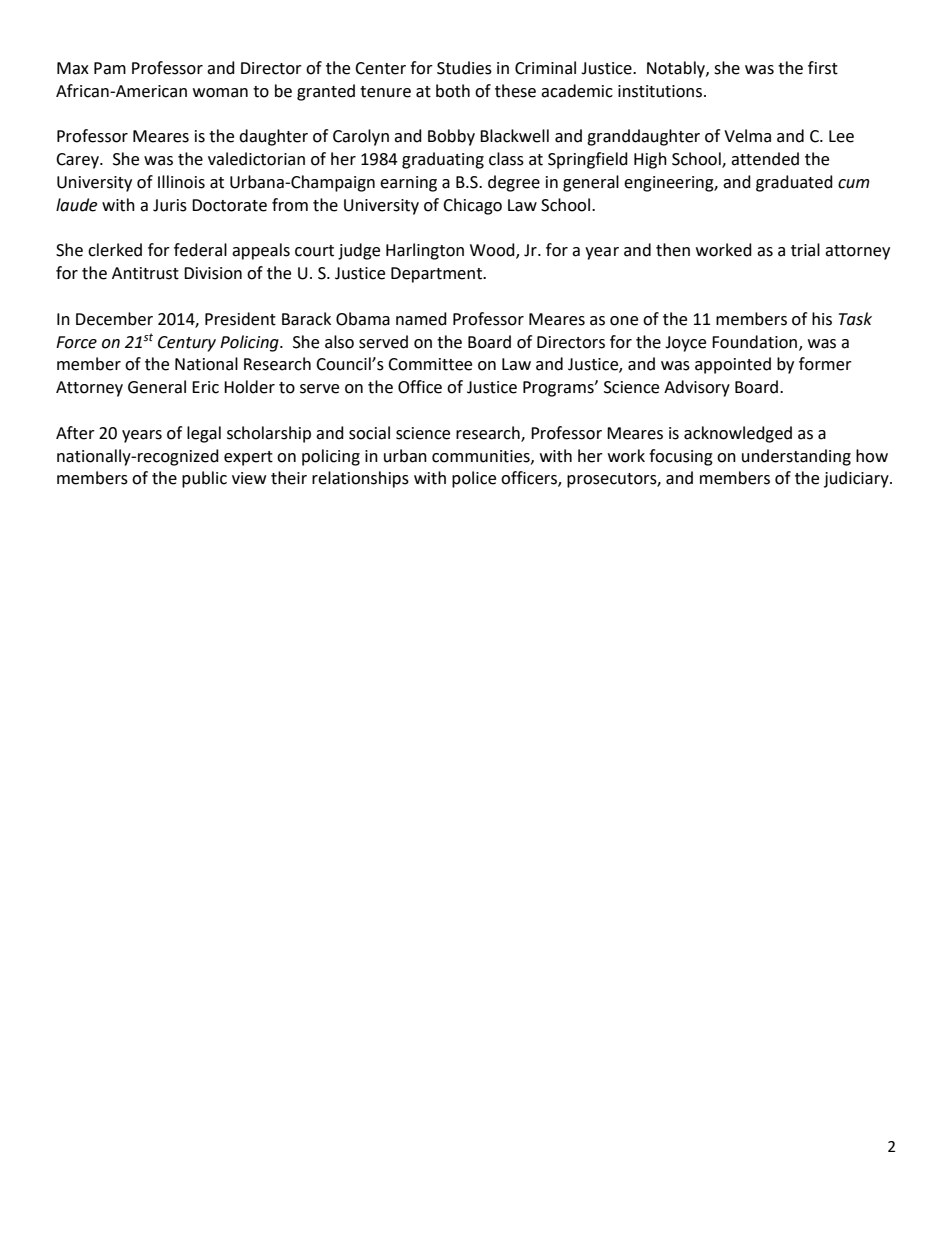  What do you see at coordinates (220, 93) in the image?
I see `woman` at bounding box center [220, 93].
